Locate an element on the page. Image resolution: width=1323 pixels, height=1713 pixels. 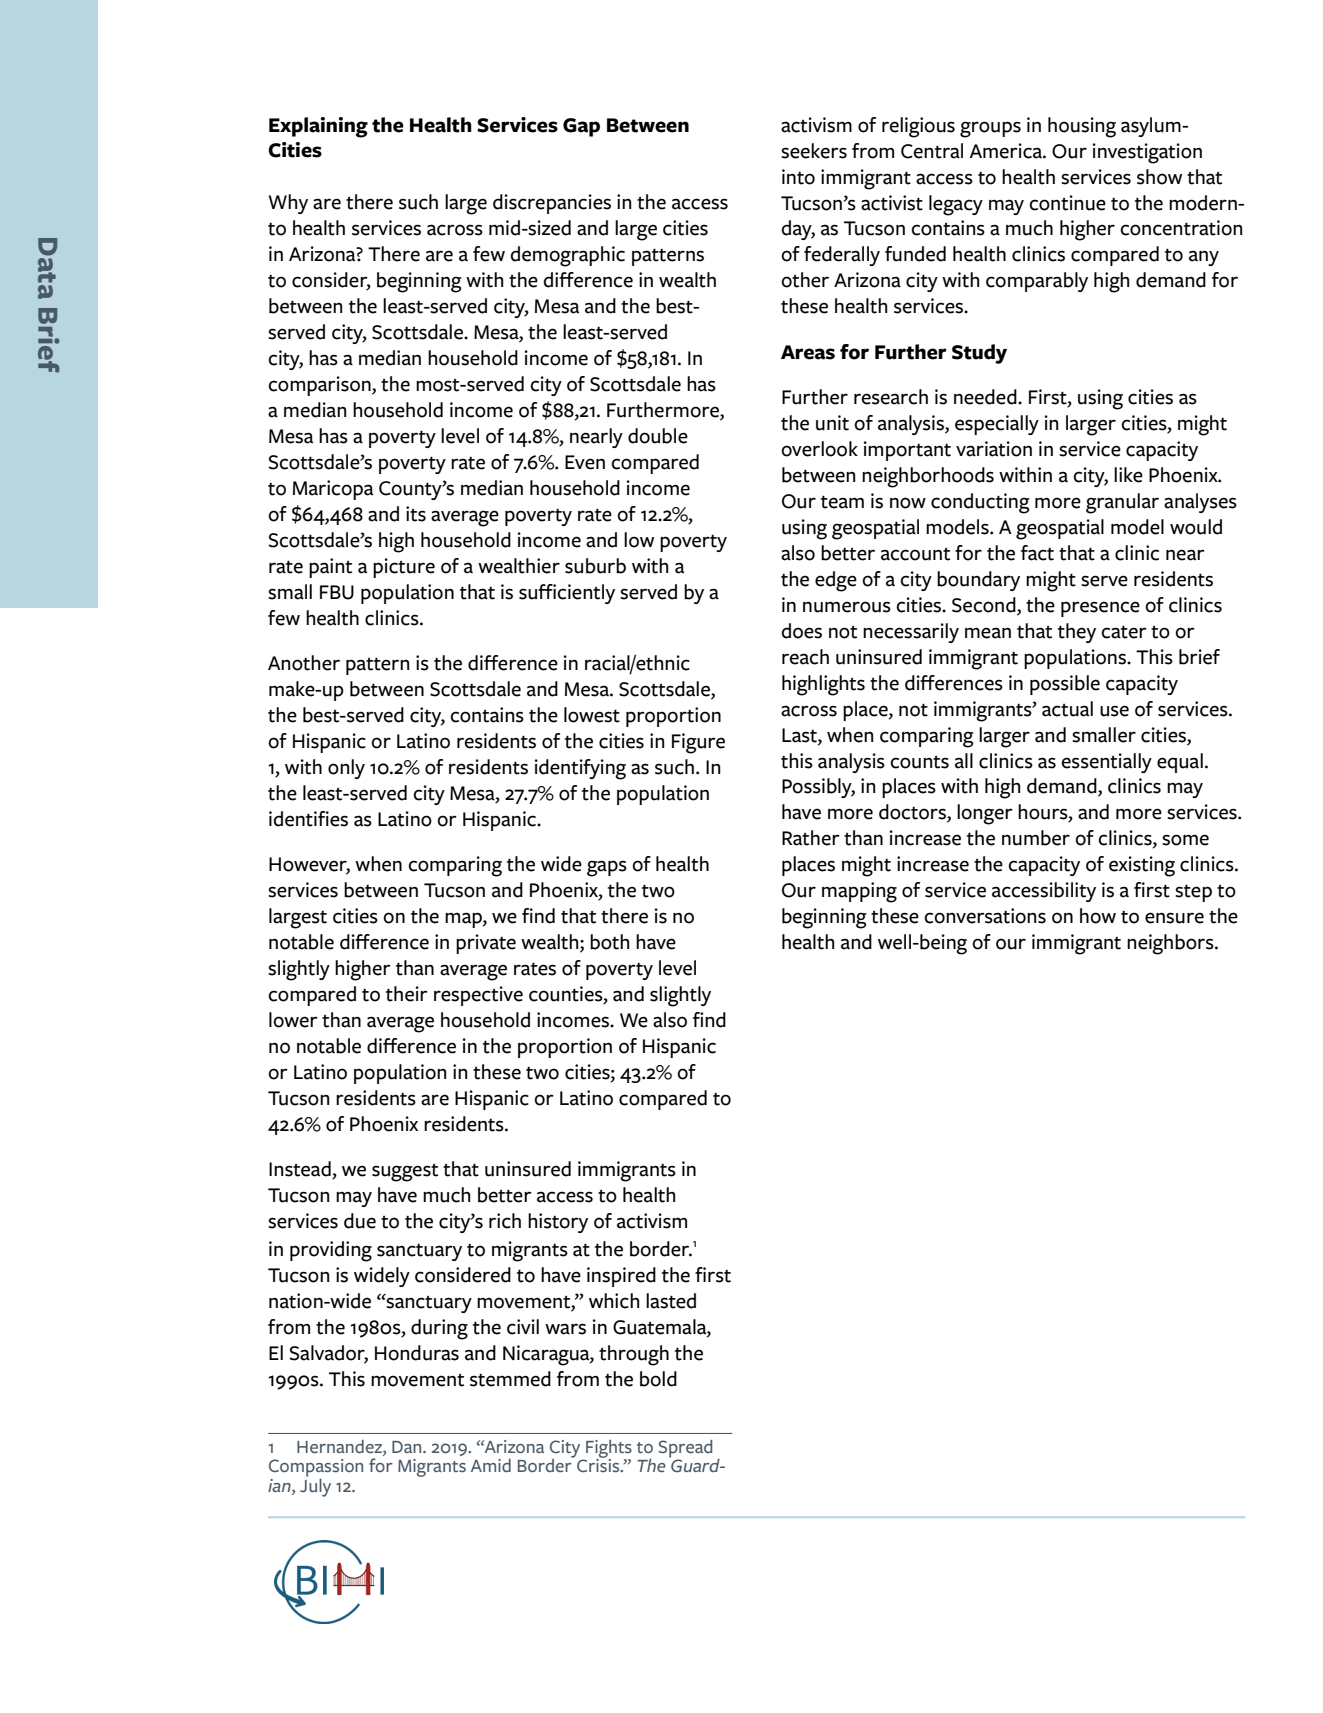
only is located at coordinates (346, 769).
